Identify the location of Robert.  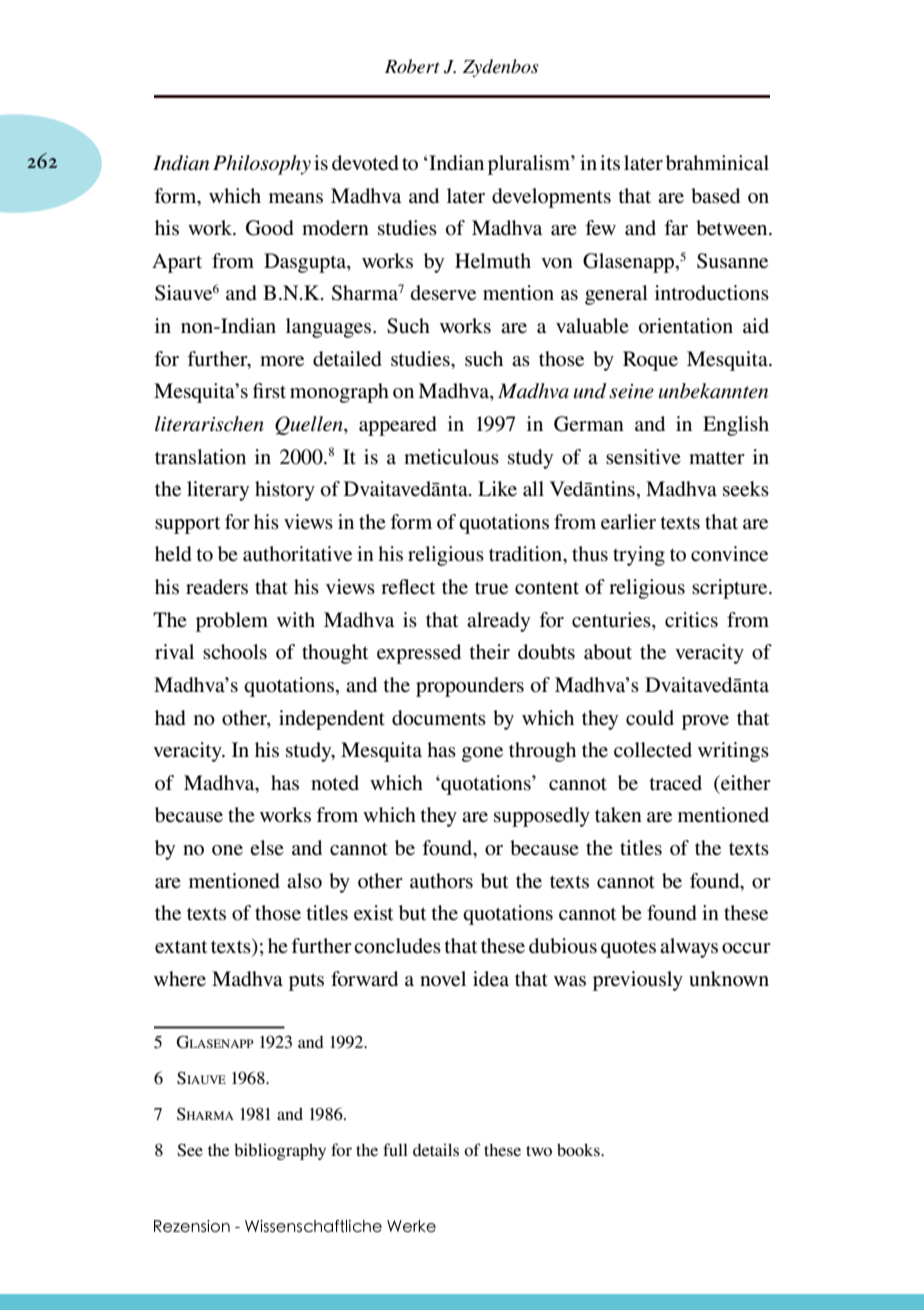
(412, 66).
